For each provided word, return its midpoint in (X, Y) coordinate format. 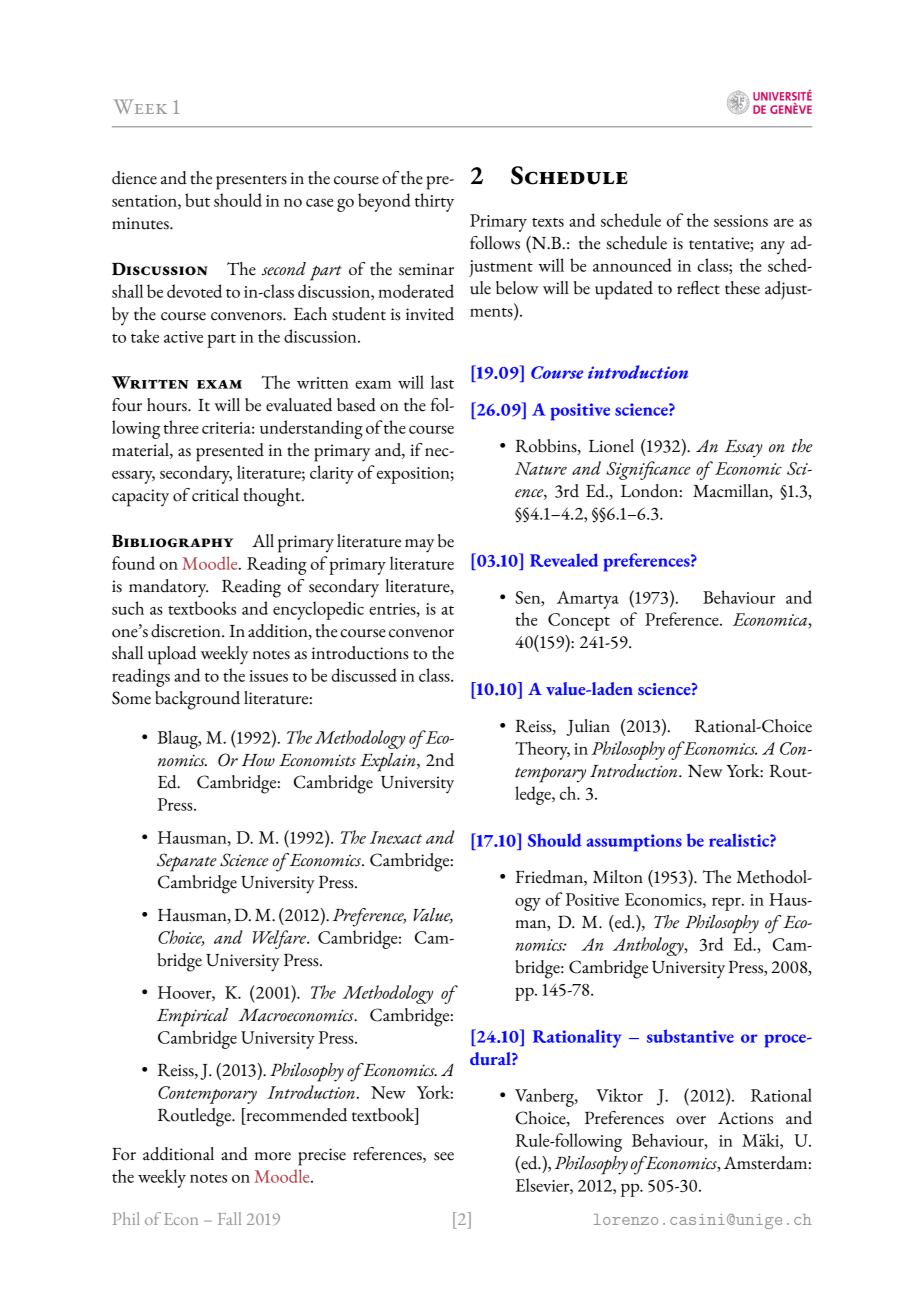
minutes (141, 223)
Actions (745, 1118)
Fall (229, 1218)
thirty (434, 202)
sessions (741, 221)
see (444, 1156)
